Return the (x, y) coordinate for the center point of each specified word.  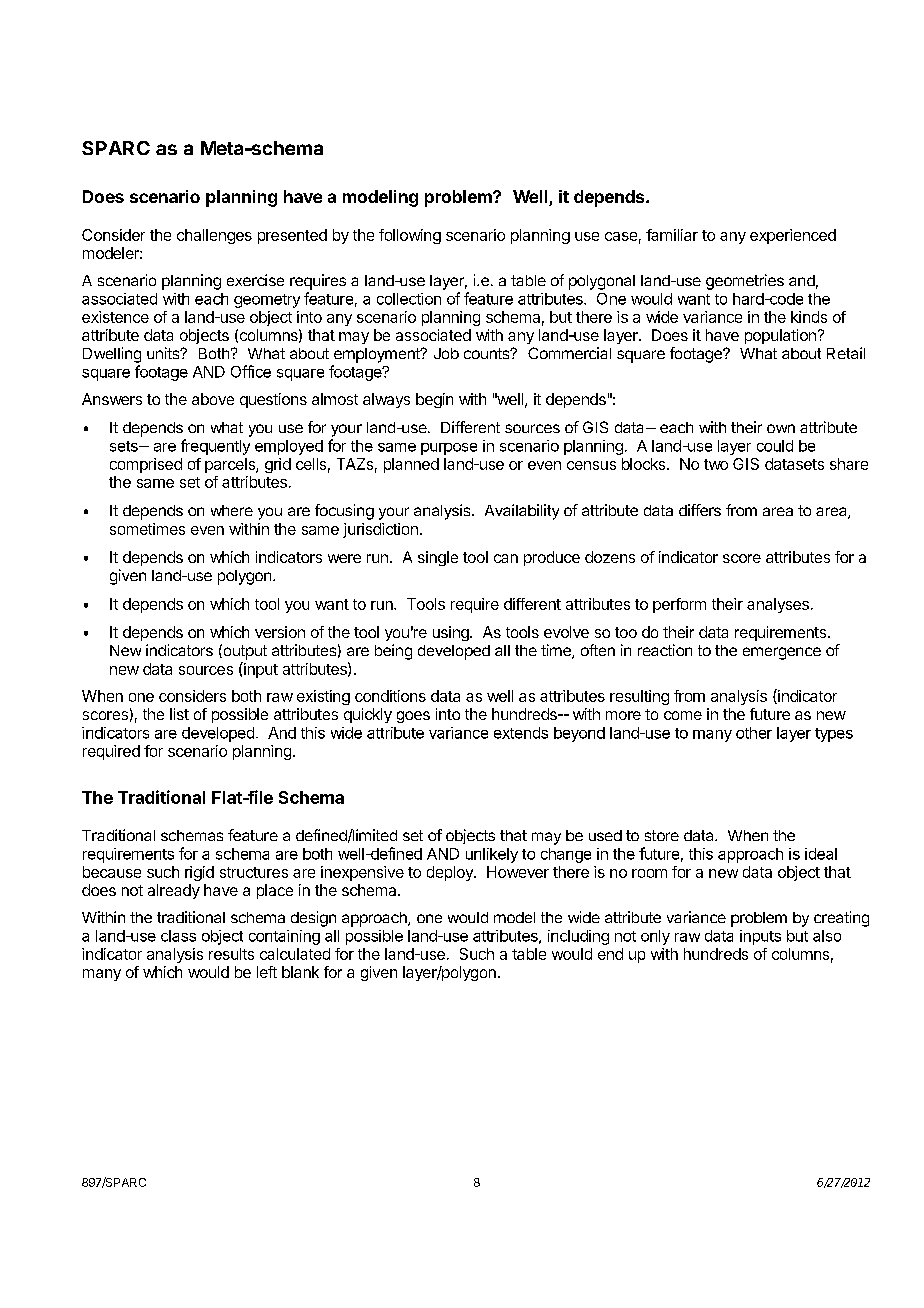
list (179, 714)
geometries (745, 282)
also (827, 936)
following (410, 236)
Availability (522, 512)
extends (521, 733)
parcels (231, 465)
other (754, 733)
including (578, 937)
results (231, 954)
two (716, 464)
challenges (214, 236)
